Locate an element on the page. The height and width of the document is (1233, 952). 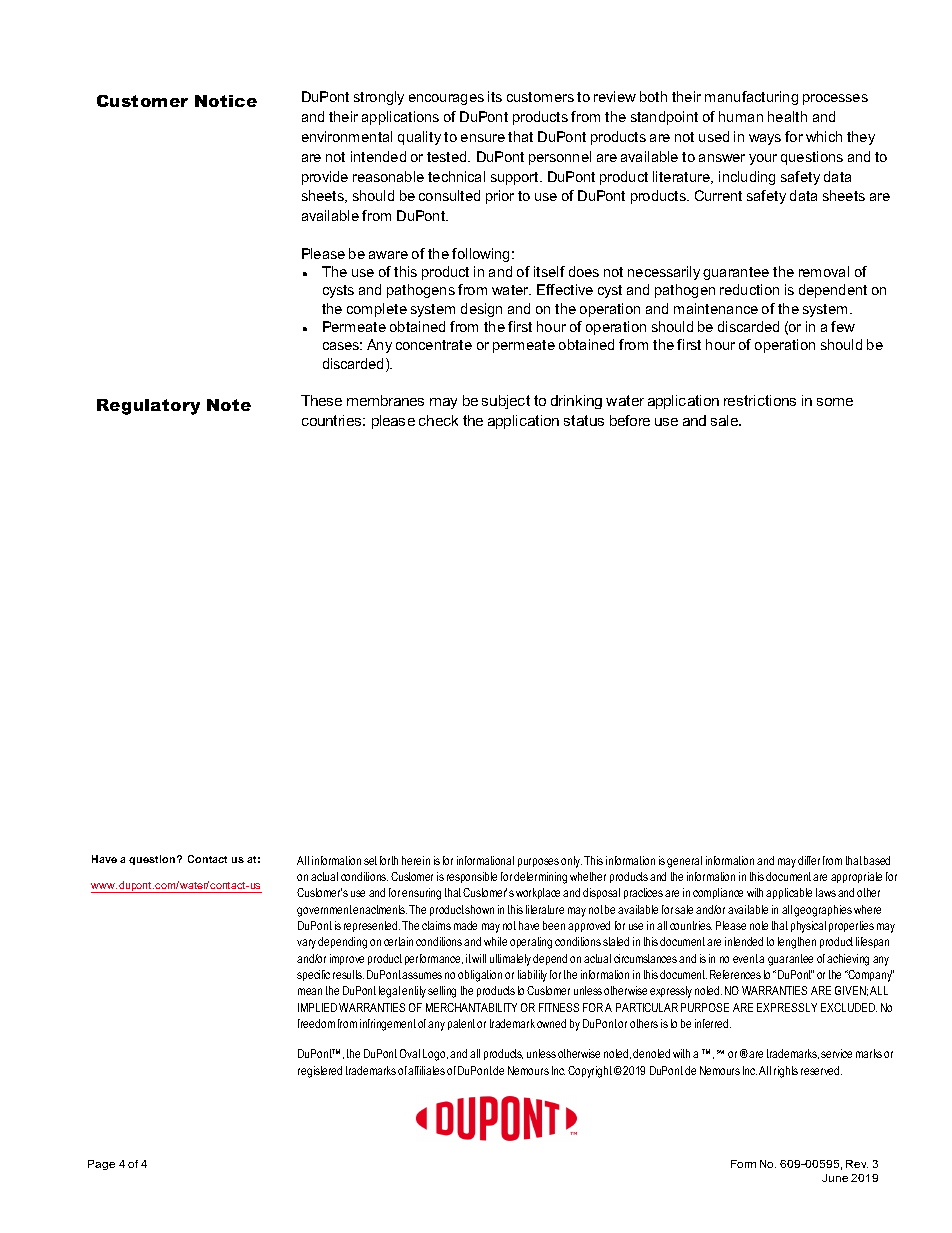
Regulatory is located at coordinates (148, 407).
